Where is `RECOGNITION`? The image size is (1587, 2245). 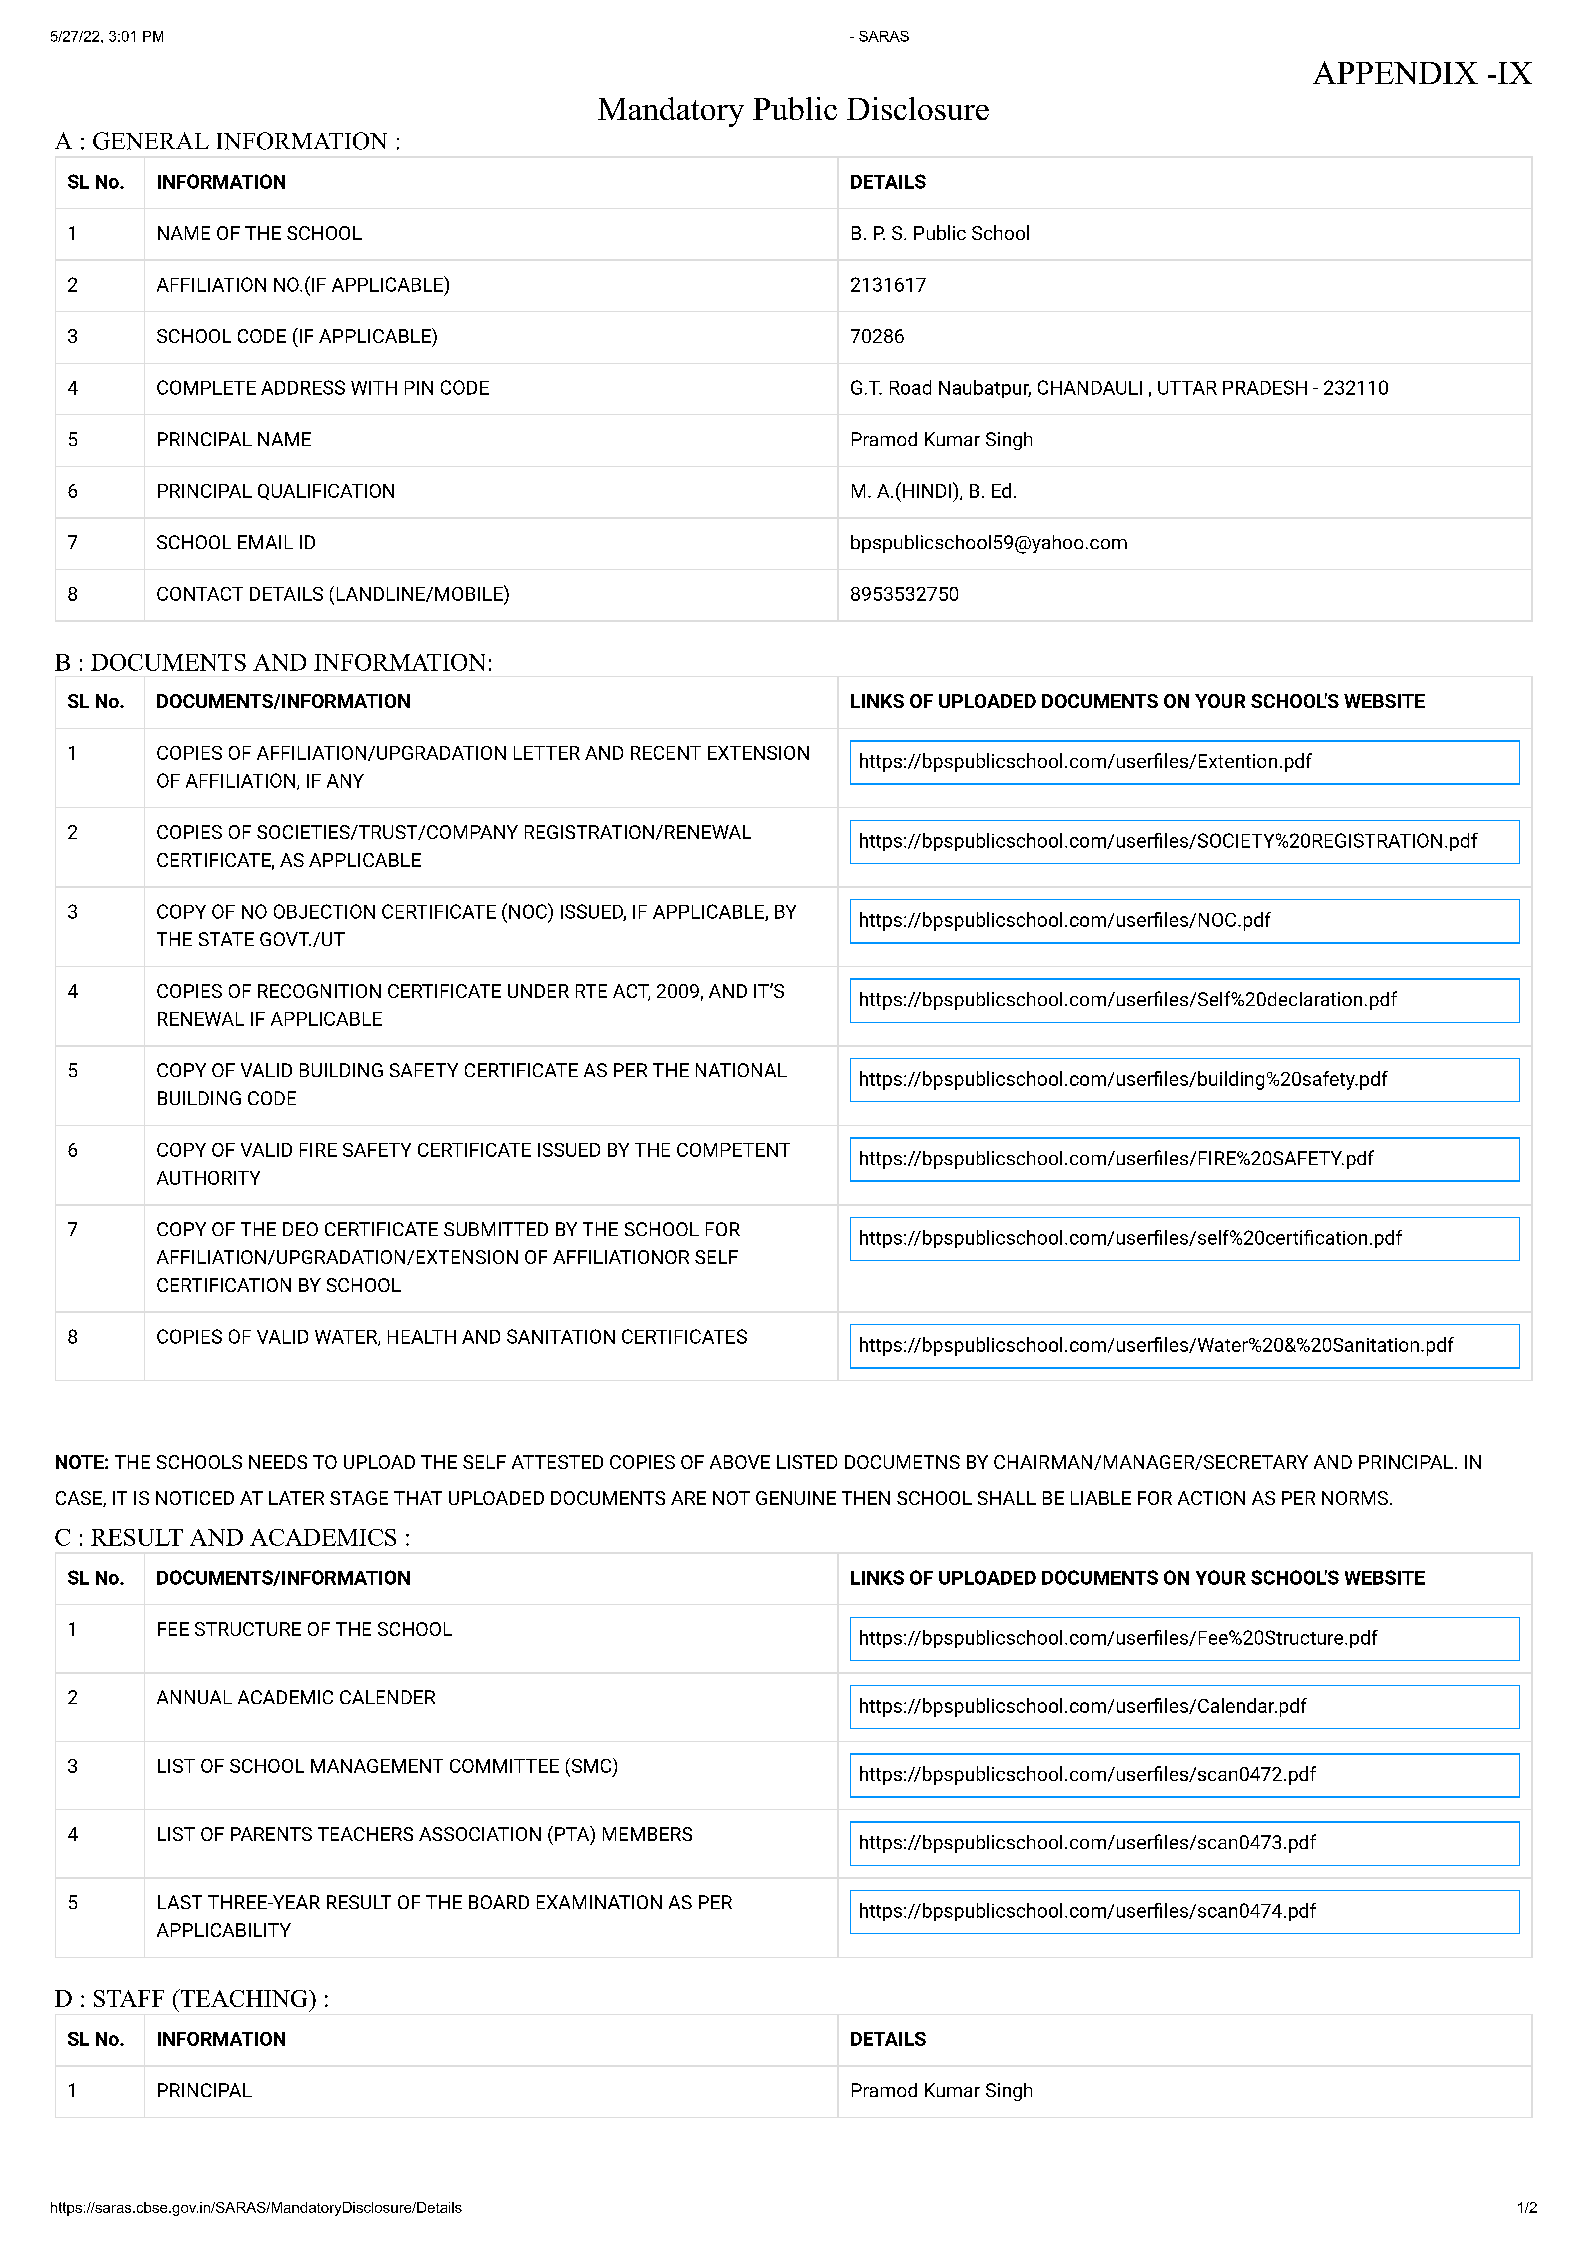
RECOGNITION is located at coordinates (319, 991).
